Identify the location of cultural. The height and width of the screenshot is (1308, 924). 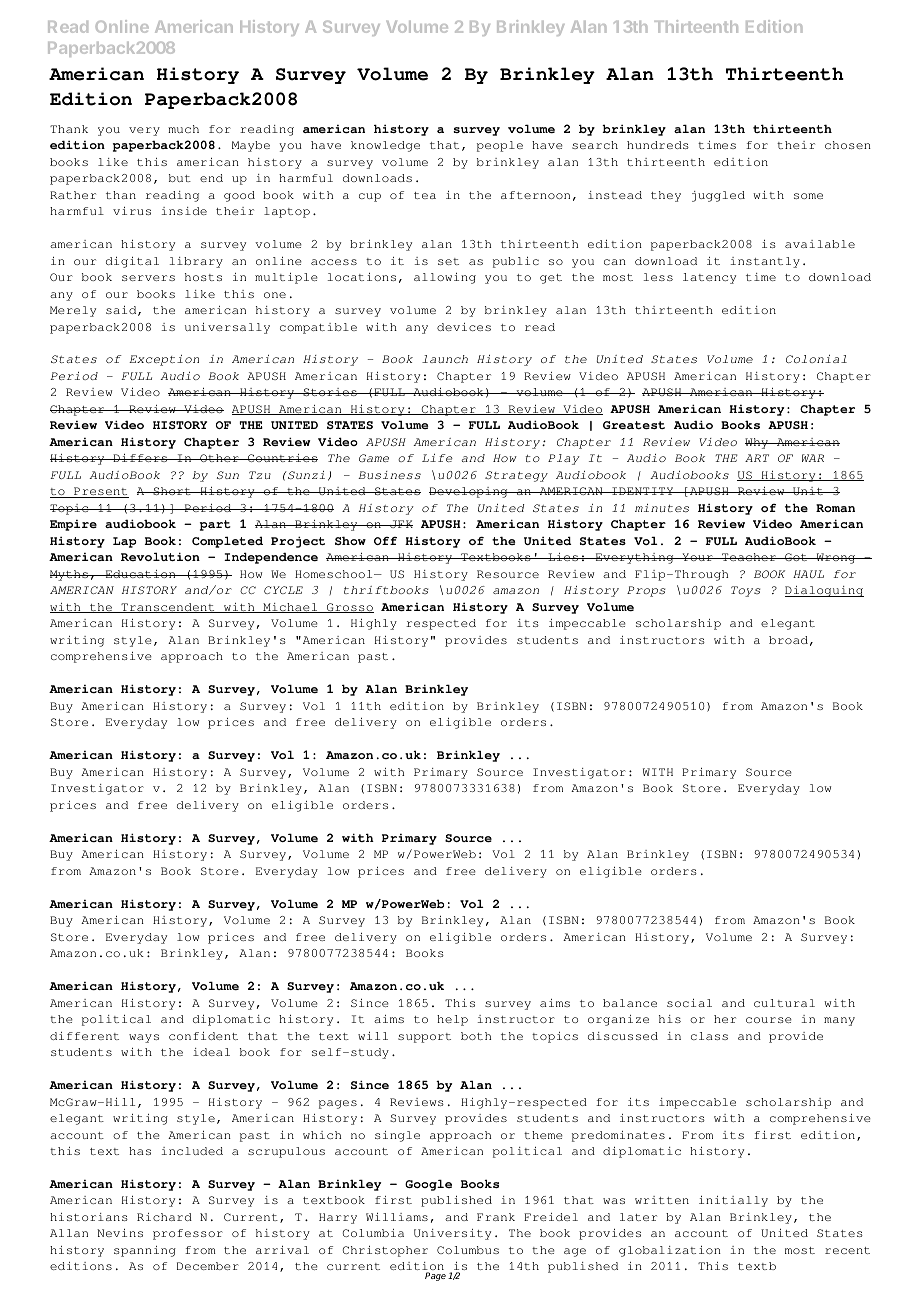
(784, 1003).
